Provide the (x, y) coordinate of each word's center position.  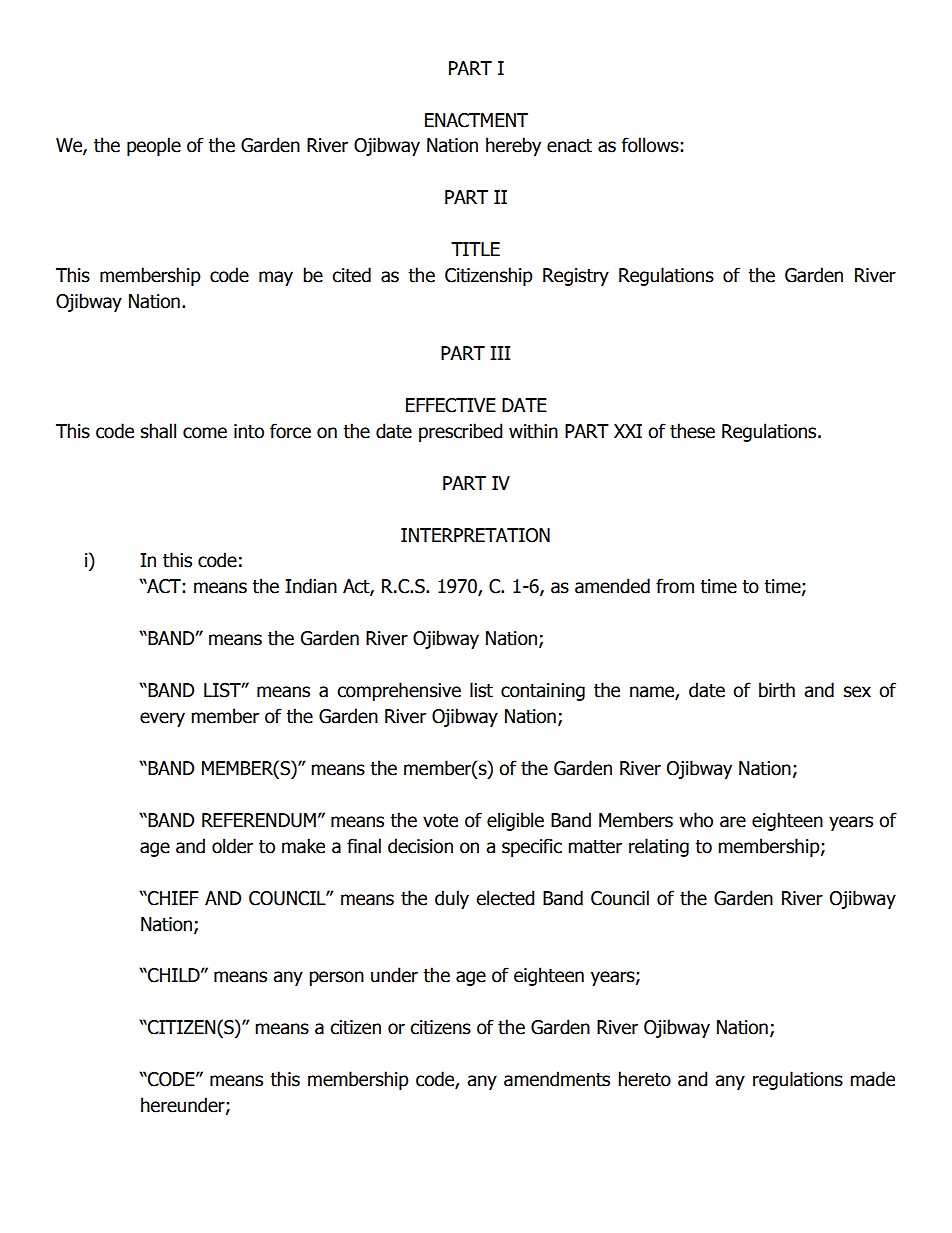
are (733, 822)
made (872, 1079)
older (232, 846)
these (692, 431)
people (154, 146)
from (675, 586)
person (336, 978)
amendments (557, 1079)
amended (612, 586)
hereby (513, 146)
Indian (311, 586)
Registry (576, 277)
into (249, 431)
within (533, 431)
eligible (515, 821)
